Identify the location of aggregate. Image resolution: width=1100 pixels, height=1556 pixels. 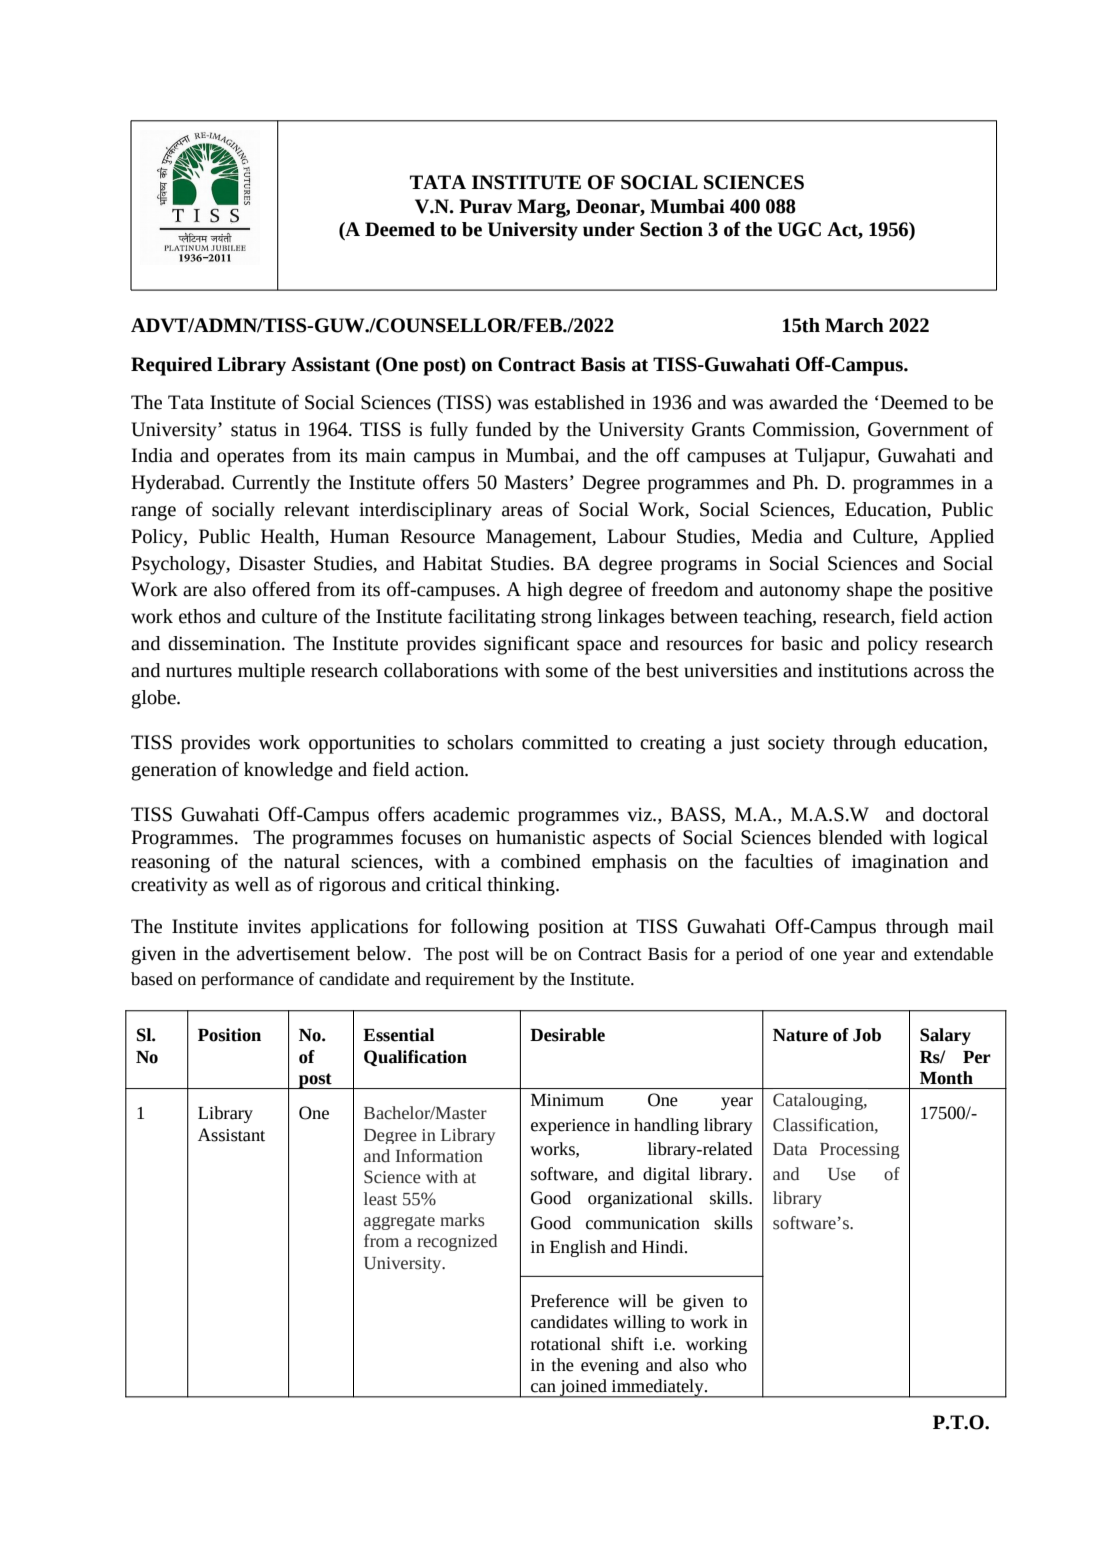
(399, 1223).
